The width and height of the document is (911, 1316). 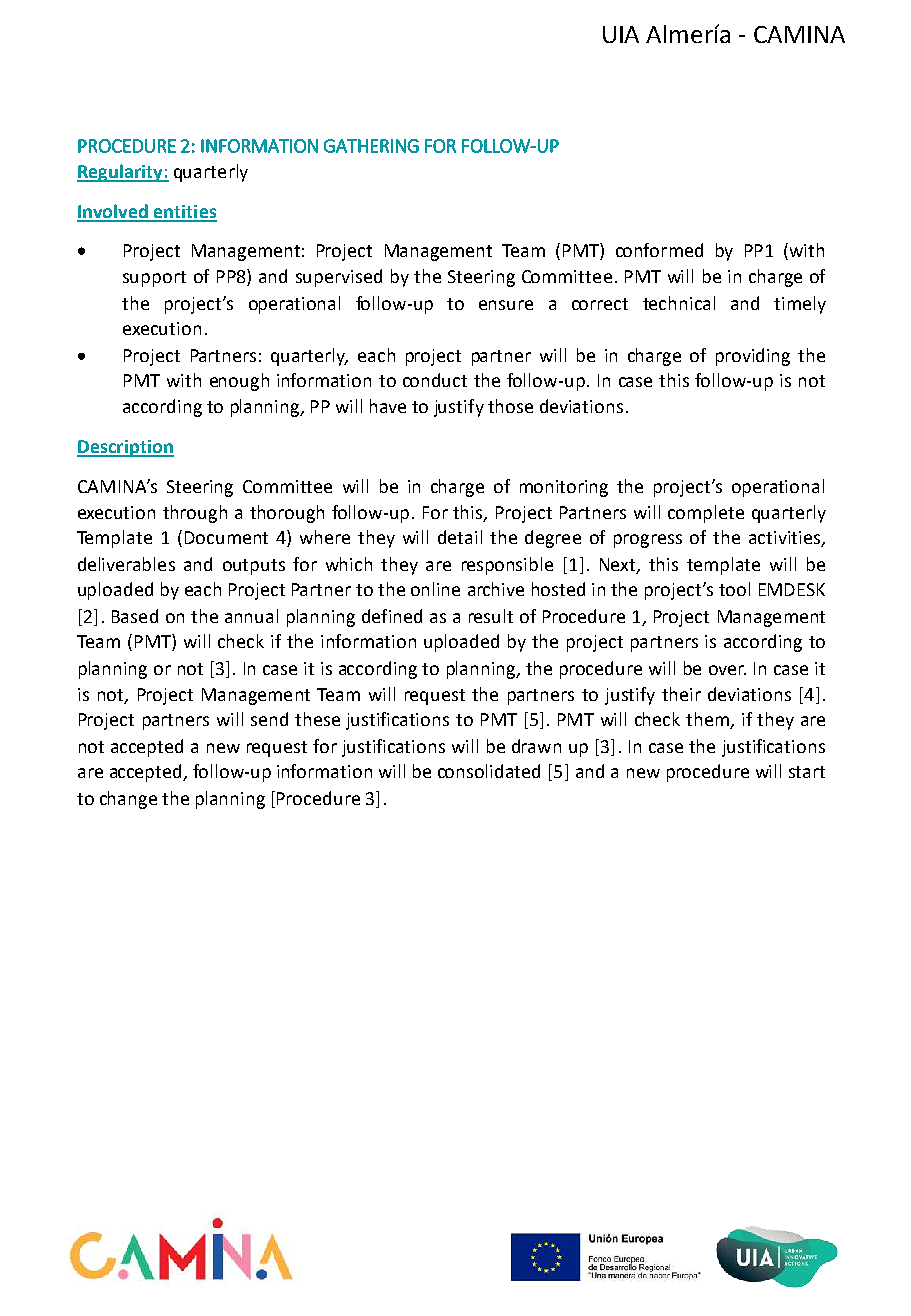 What do you see at coordinates (753, 357) in the document?
I see `providing` at bounding box center [753, 357].
